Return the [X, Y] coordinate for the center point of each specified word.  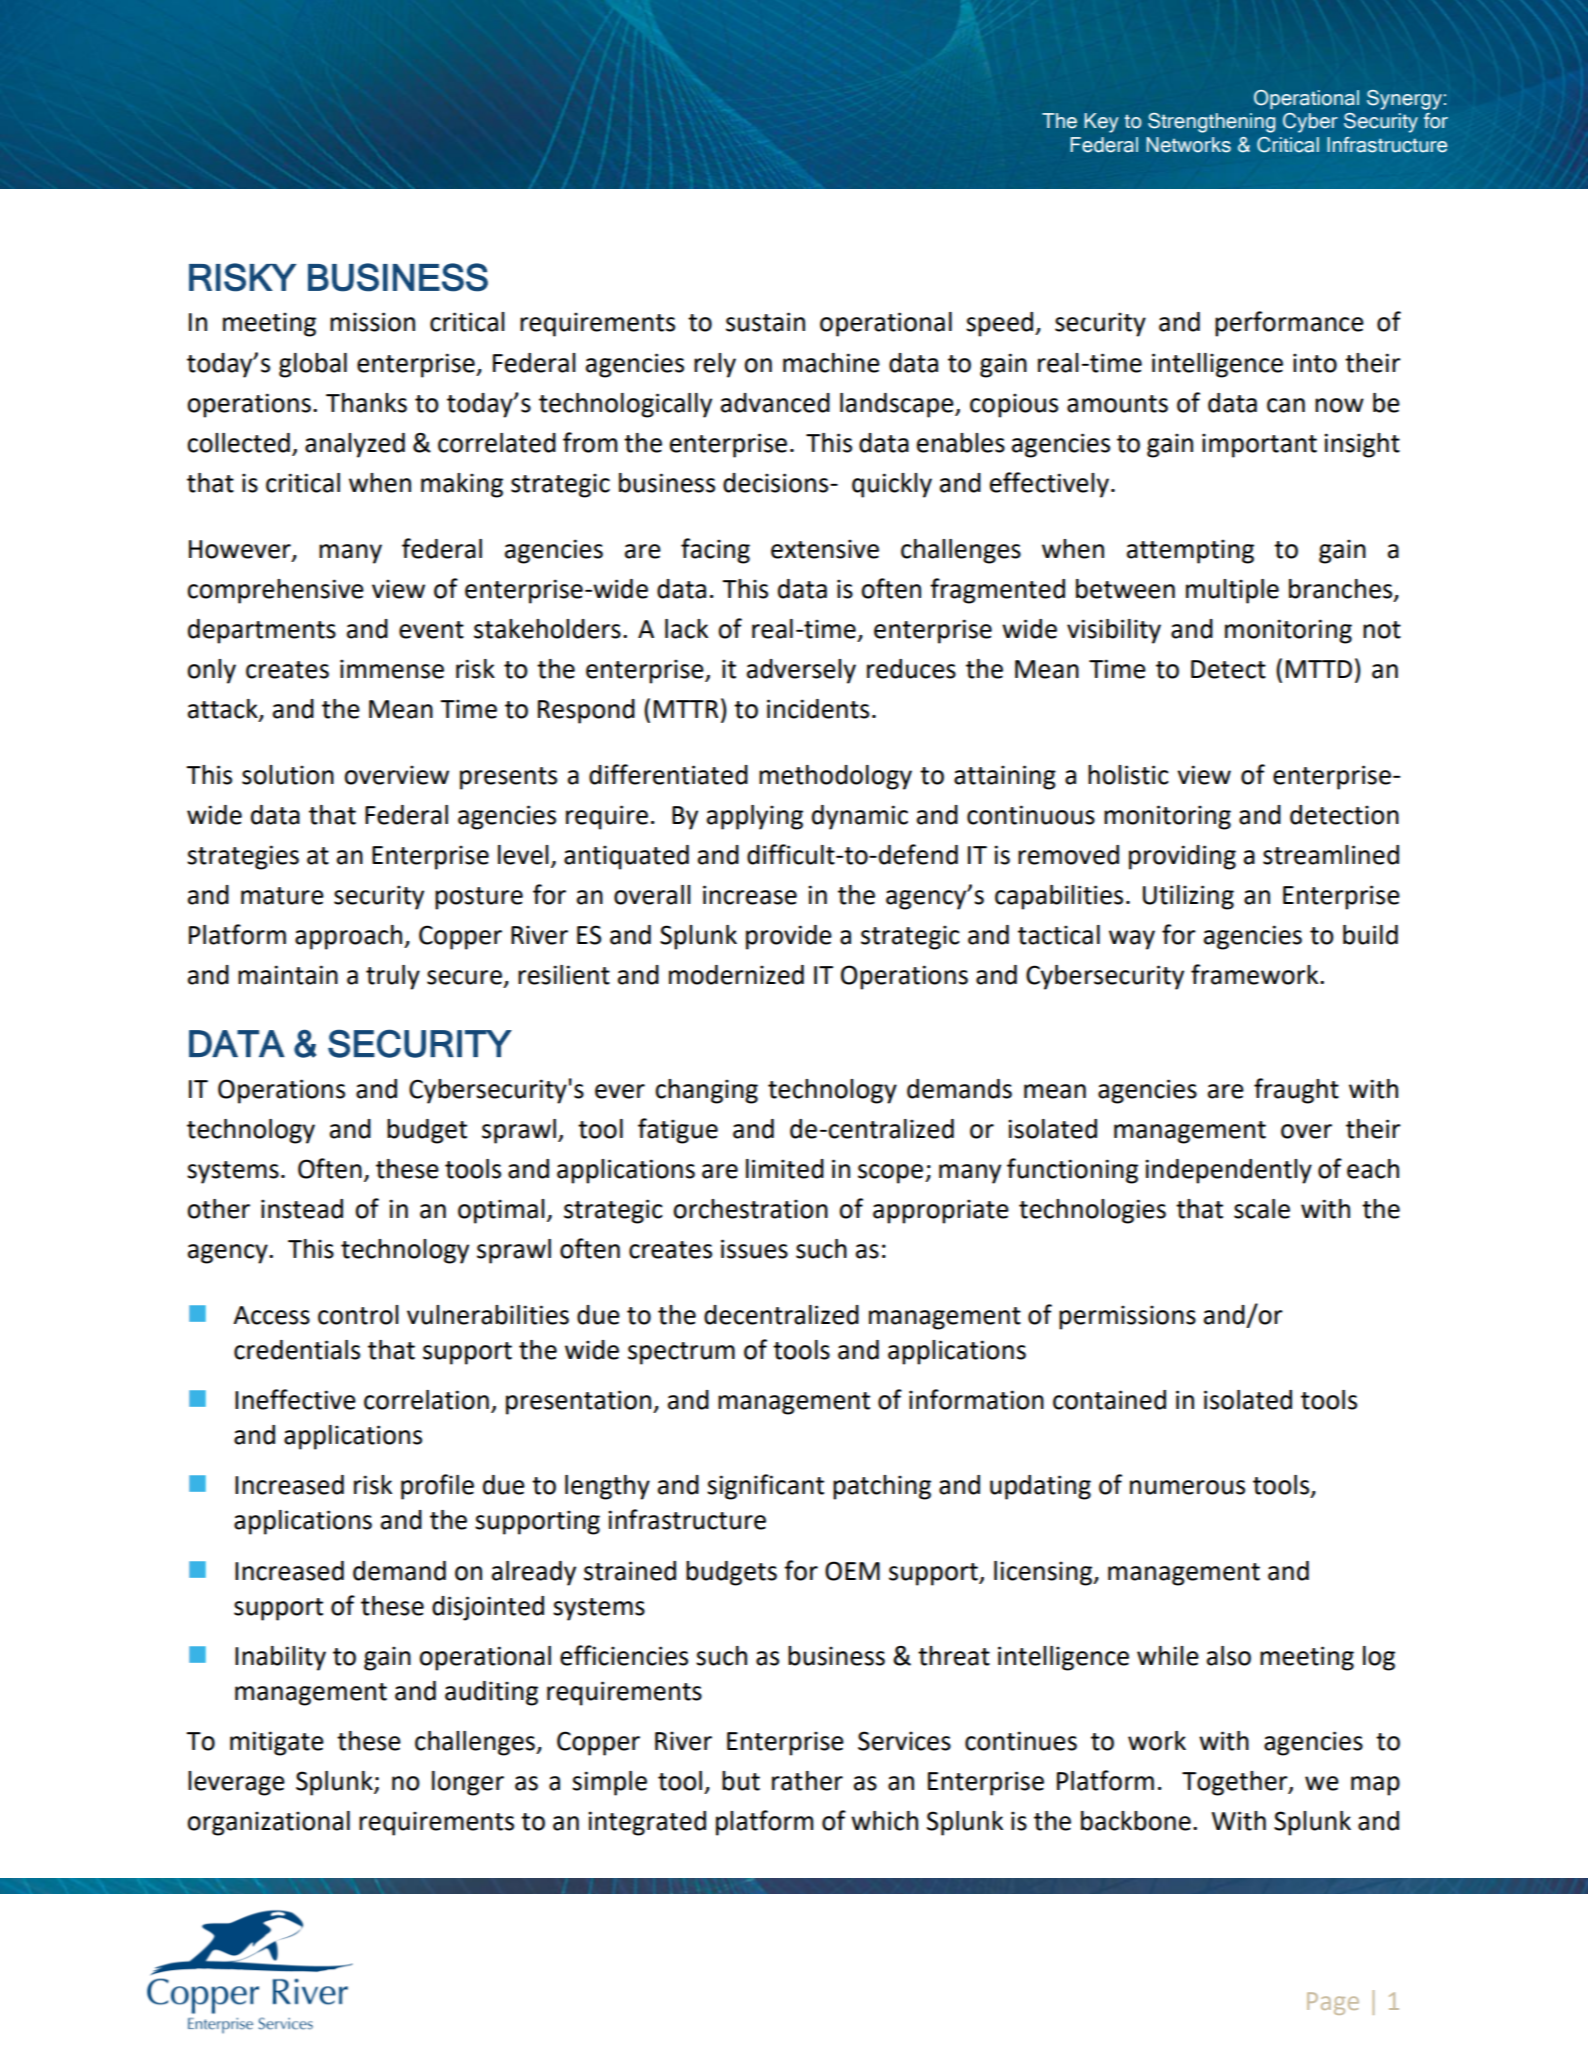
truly [393, 977]
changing [706, 1091]
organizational [268, 1823]
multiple [1232, 591]
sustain [765, 322]
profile [437, 1487]
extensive [825, 549]
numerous [1187, 1487]
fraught [1296, 1091]
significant [765, 1487]
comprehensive [275, 591]
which [884, 1821]
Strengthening [1212, 123]
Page [1333, 2003]
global [313, 365]
